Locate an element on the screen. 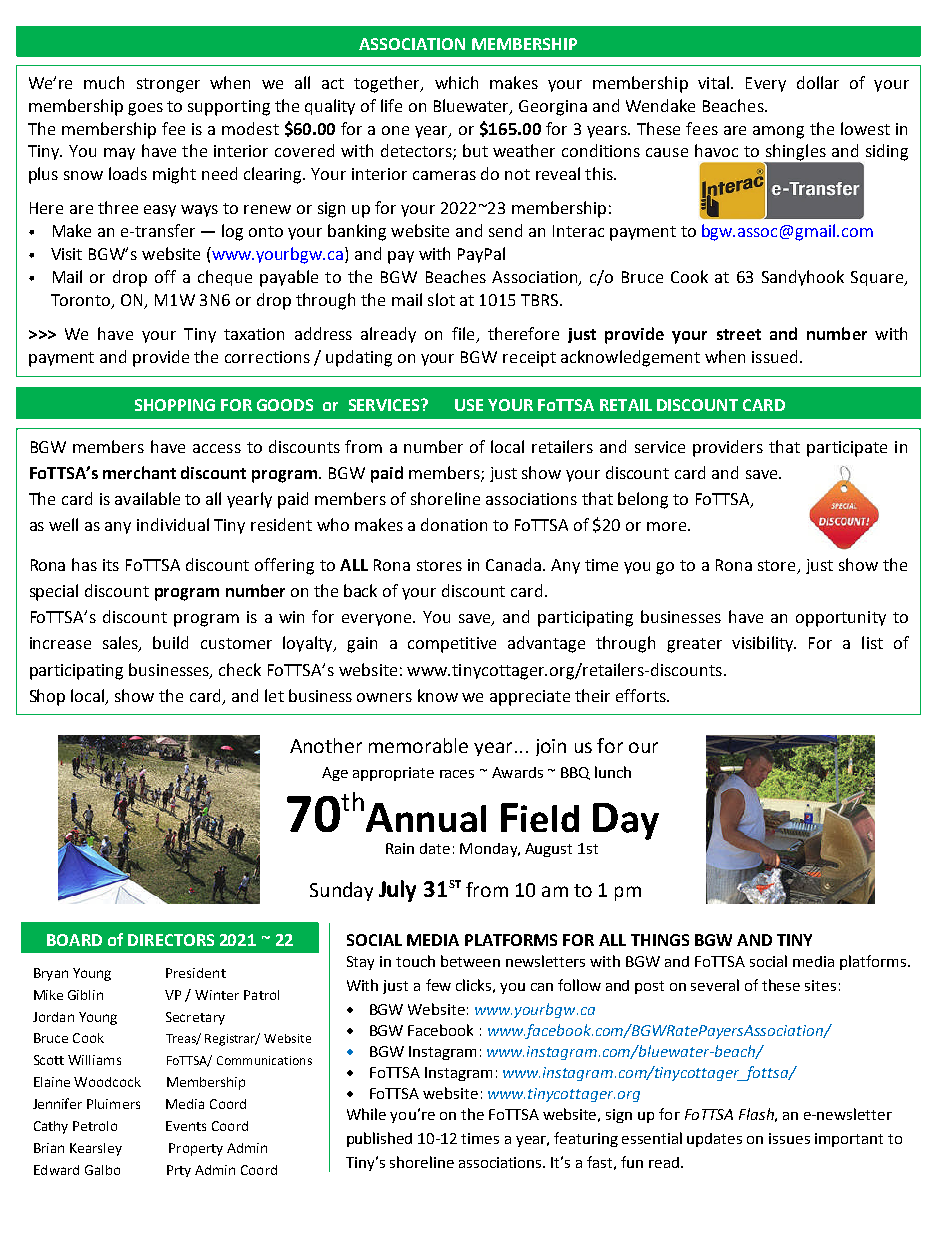 Image resolution: width=952 pixels, height=1233 pixels. visibility is located at coordinates (764, 644).
